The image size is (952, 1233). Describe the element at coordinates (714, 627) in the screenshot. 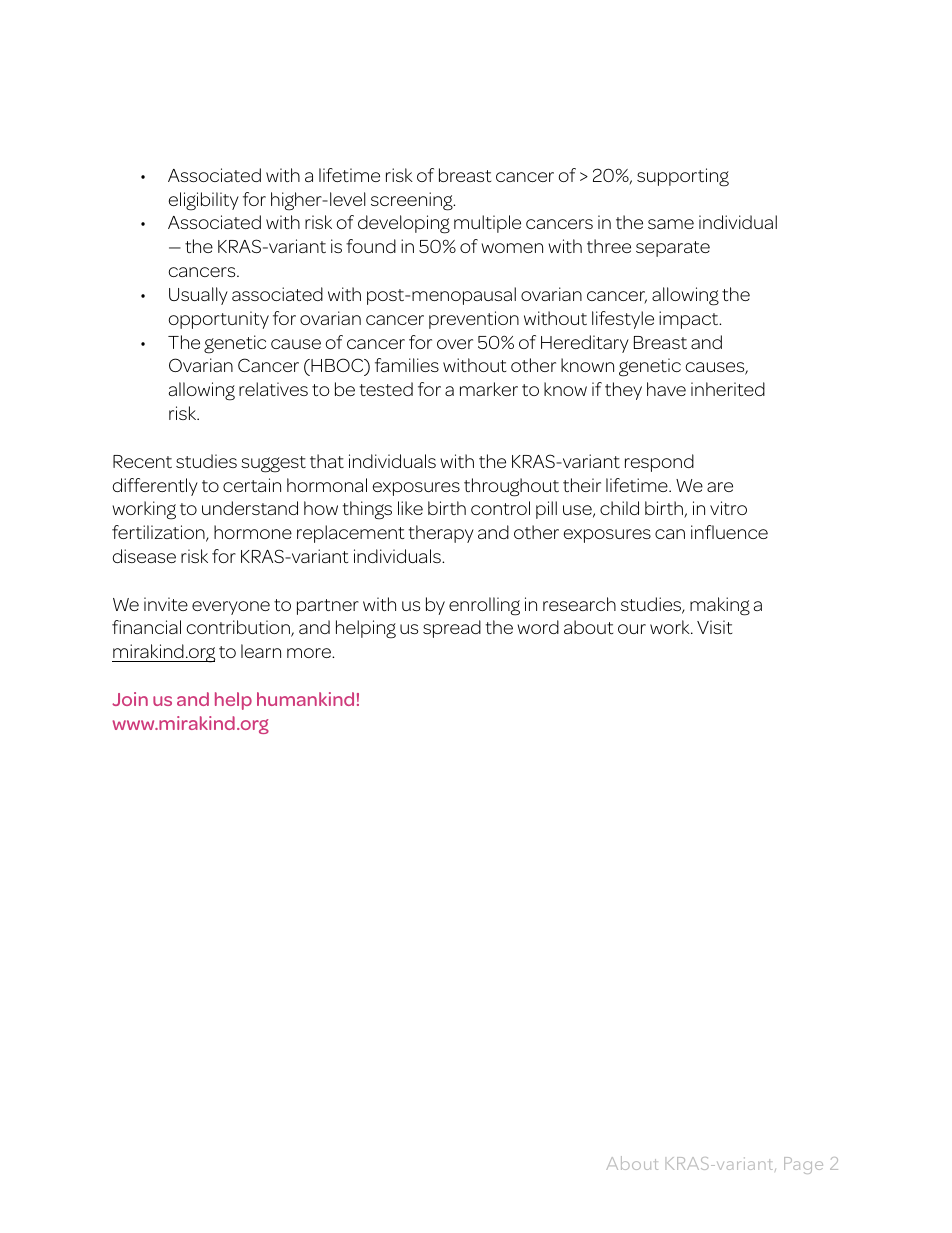

I see `Visit` at that location.
